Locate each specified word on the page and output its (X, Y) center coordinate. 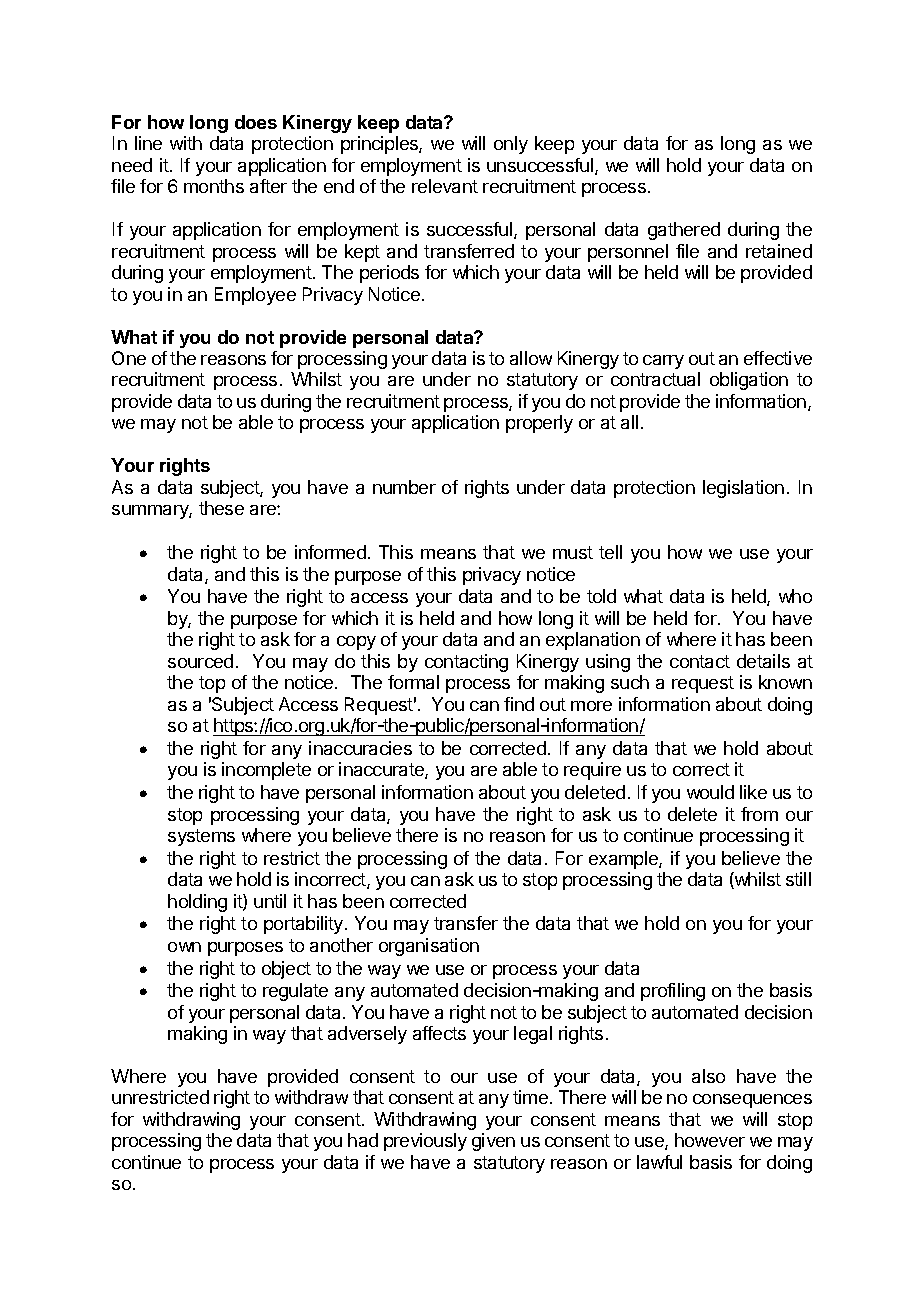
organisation (429, 947)
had (363, 1140)
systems (201, 837)
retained (779, 251)
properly (539, 424)
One (129, 358)
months (214, 186)
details (763, 661)
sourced (200, 661)
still (798, 879)
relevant (445, 186)
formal (413, 682)
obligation (749, 381)
